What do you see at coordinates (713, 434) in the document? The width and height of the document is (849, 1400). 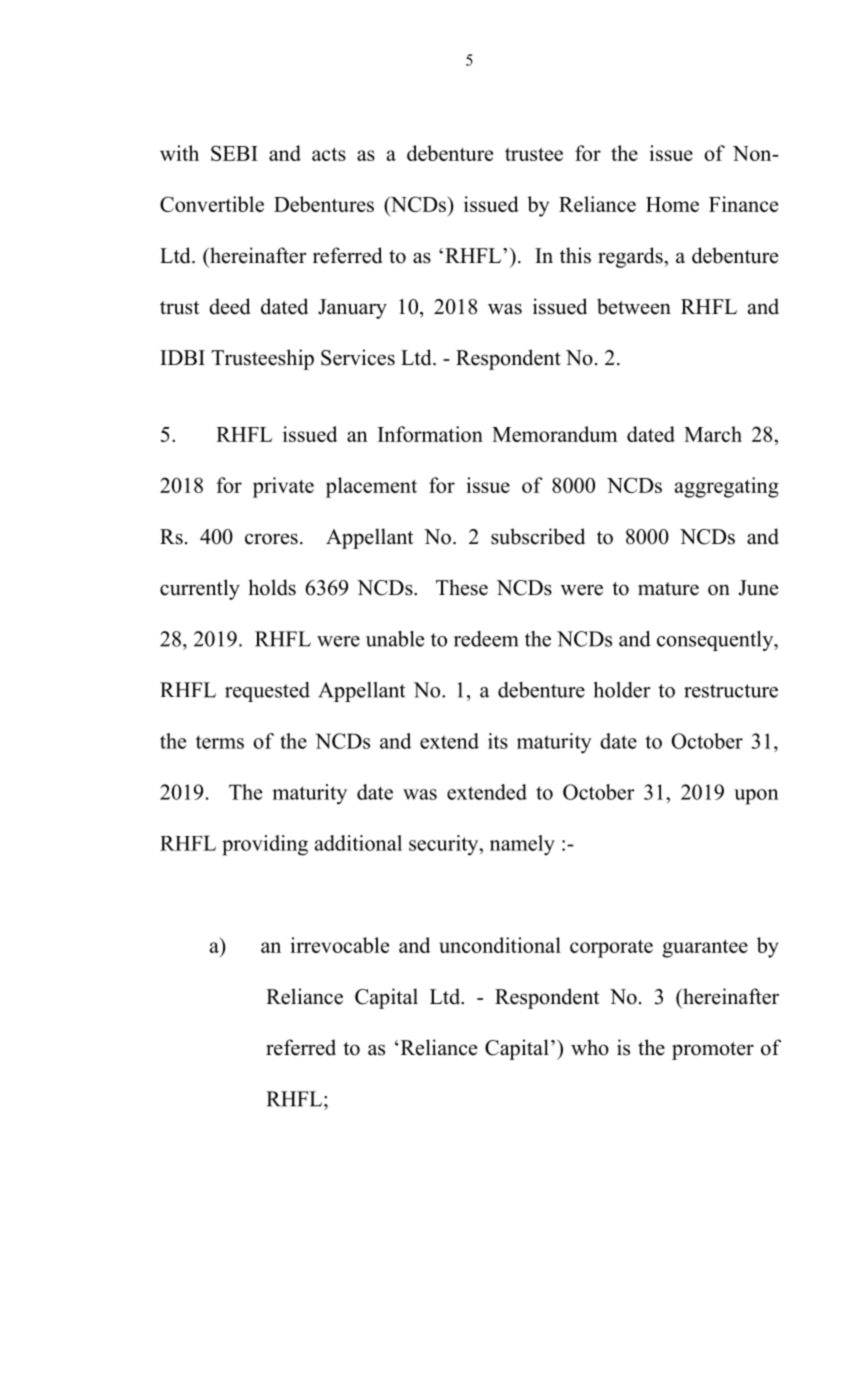 I see `March` at bounding box center [713, 434].
